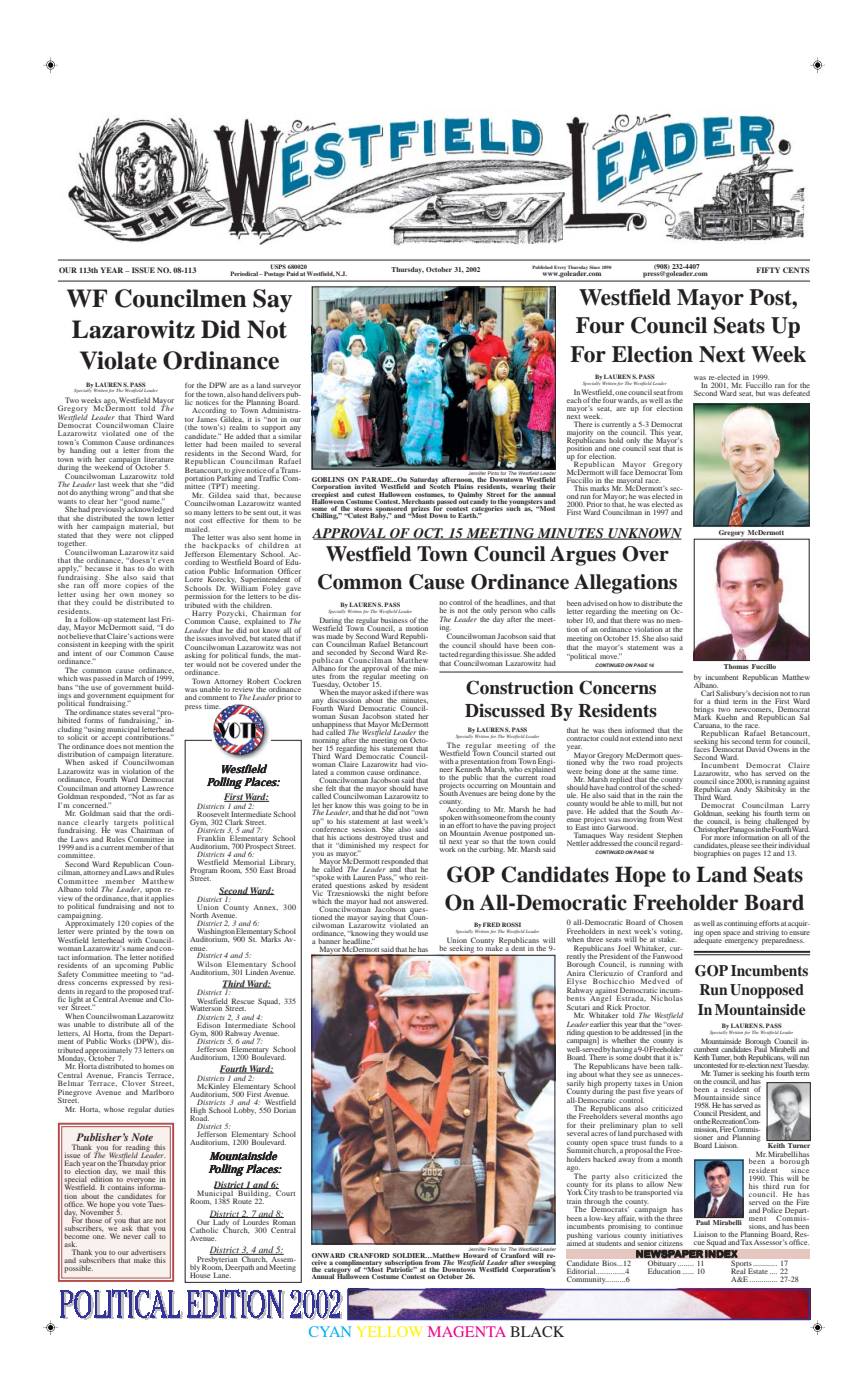 This screenshot has width=868, height=1389. What do you see at coordinates (148, 1252) in the screenshot?
I see `advertisers` at bounding box center [148, 1252].
